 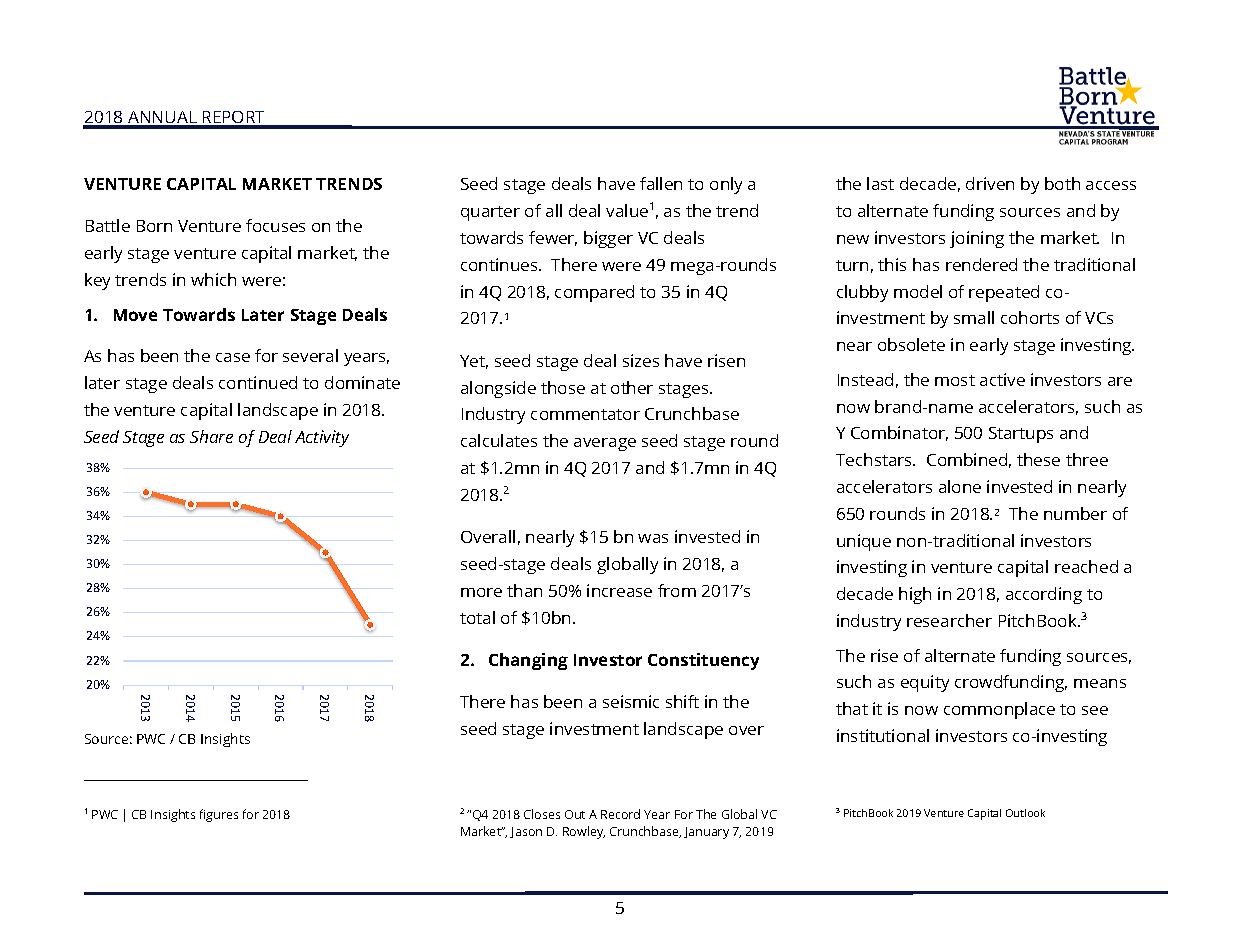 I want to click on Record, so click(x=620, y=814).
